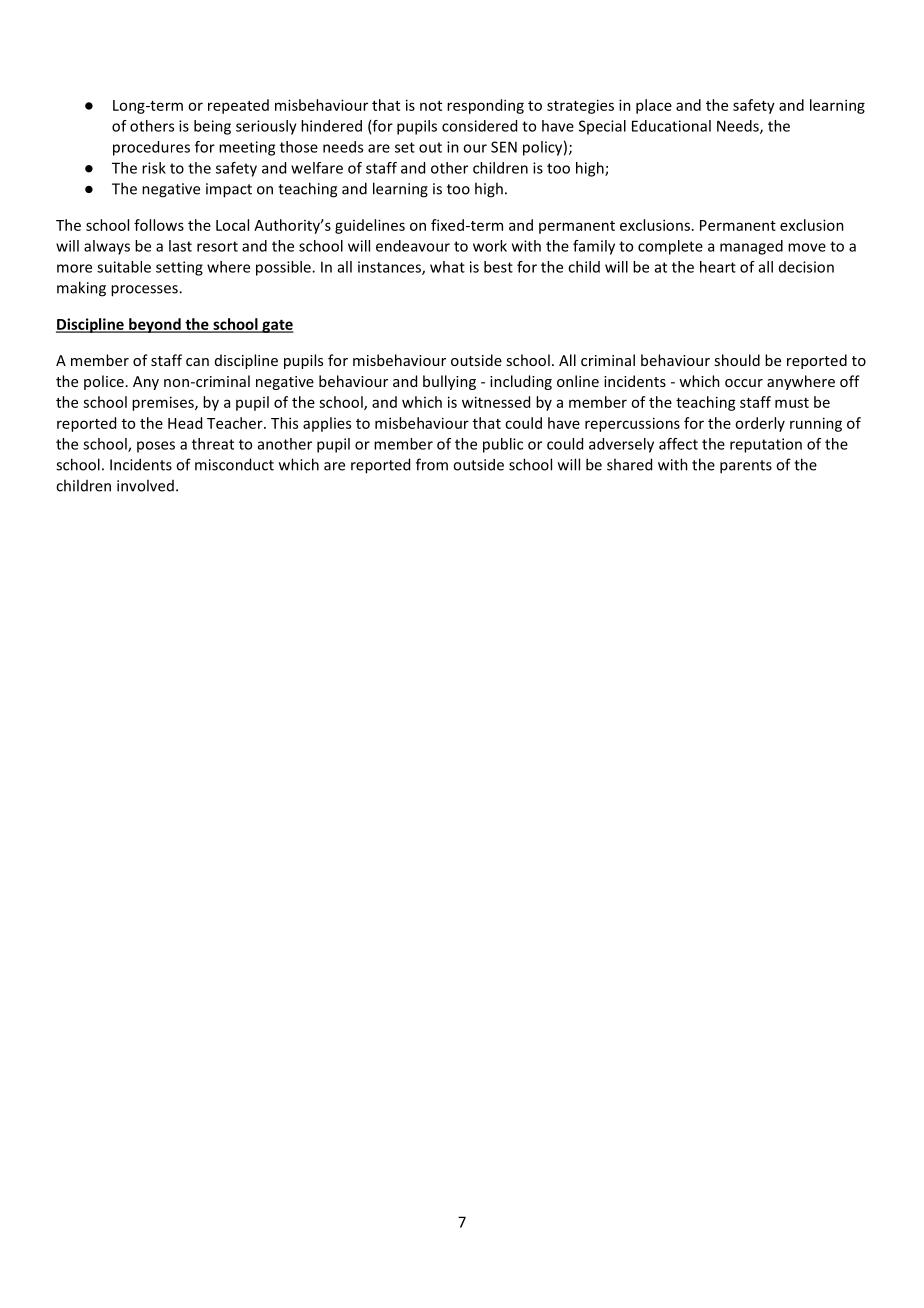 The height and width of the document is (1308, 924). I want to click on involved, so click(145, 485).
